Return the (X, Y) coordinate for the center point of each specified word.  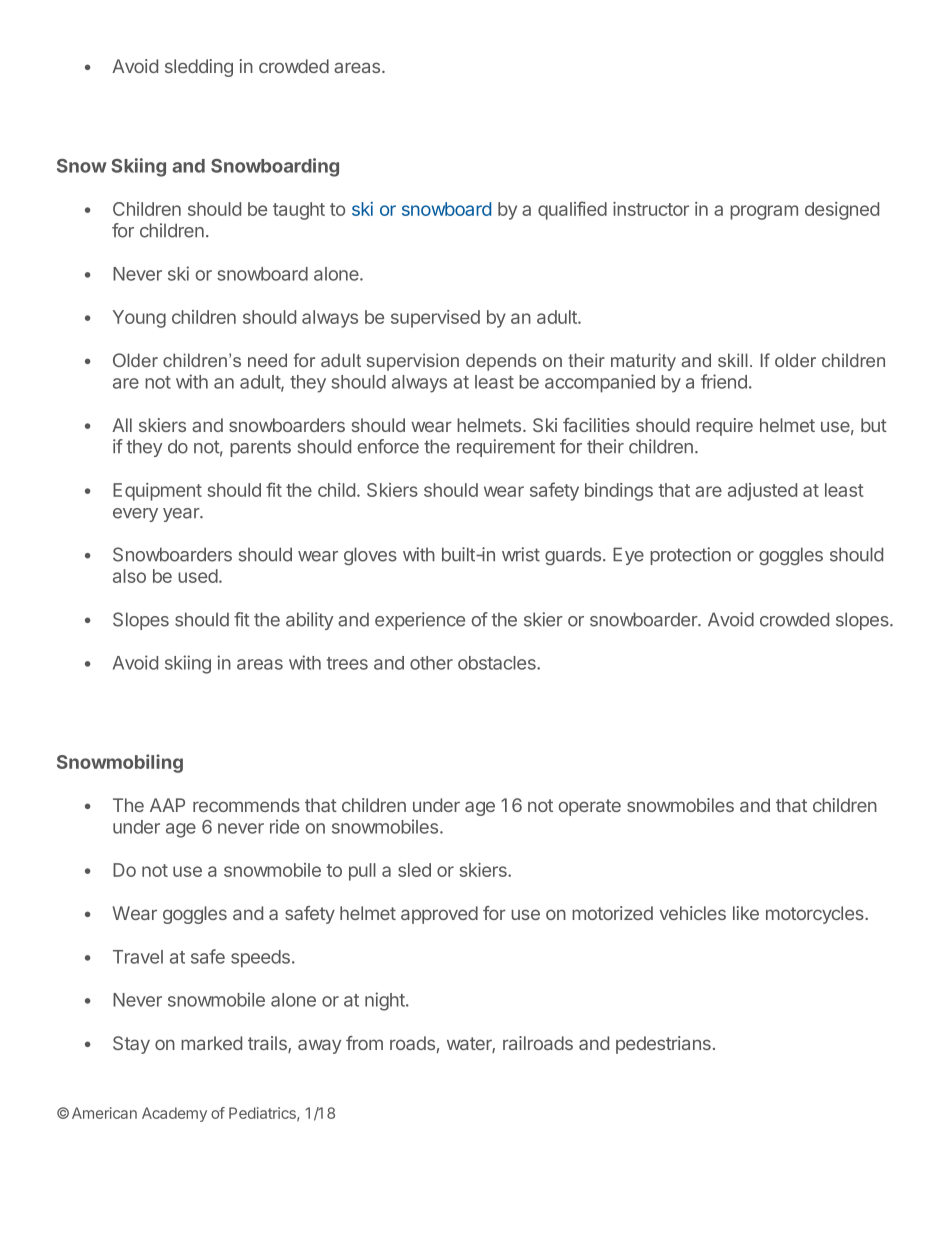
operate (590, 807)
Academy (174, 1114)
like (746, 913)
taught (299, 211)
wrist (521, 554)
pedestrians (663, 1045)
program (764, 212)
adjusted (762, 492)
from (364, 1043)
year (182, 515)
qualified (572, 210)
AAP (167, 805)
